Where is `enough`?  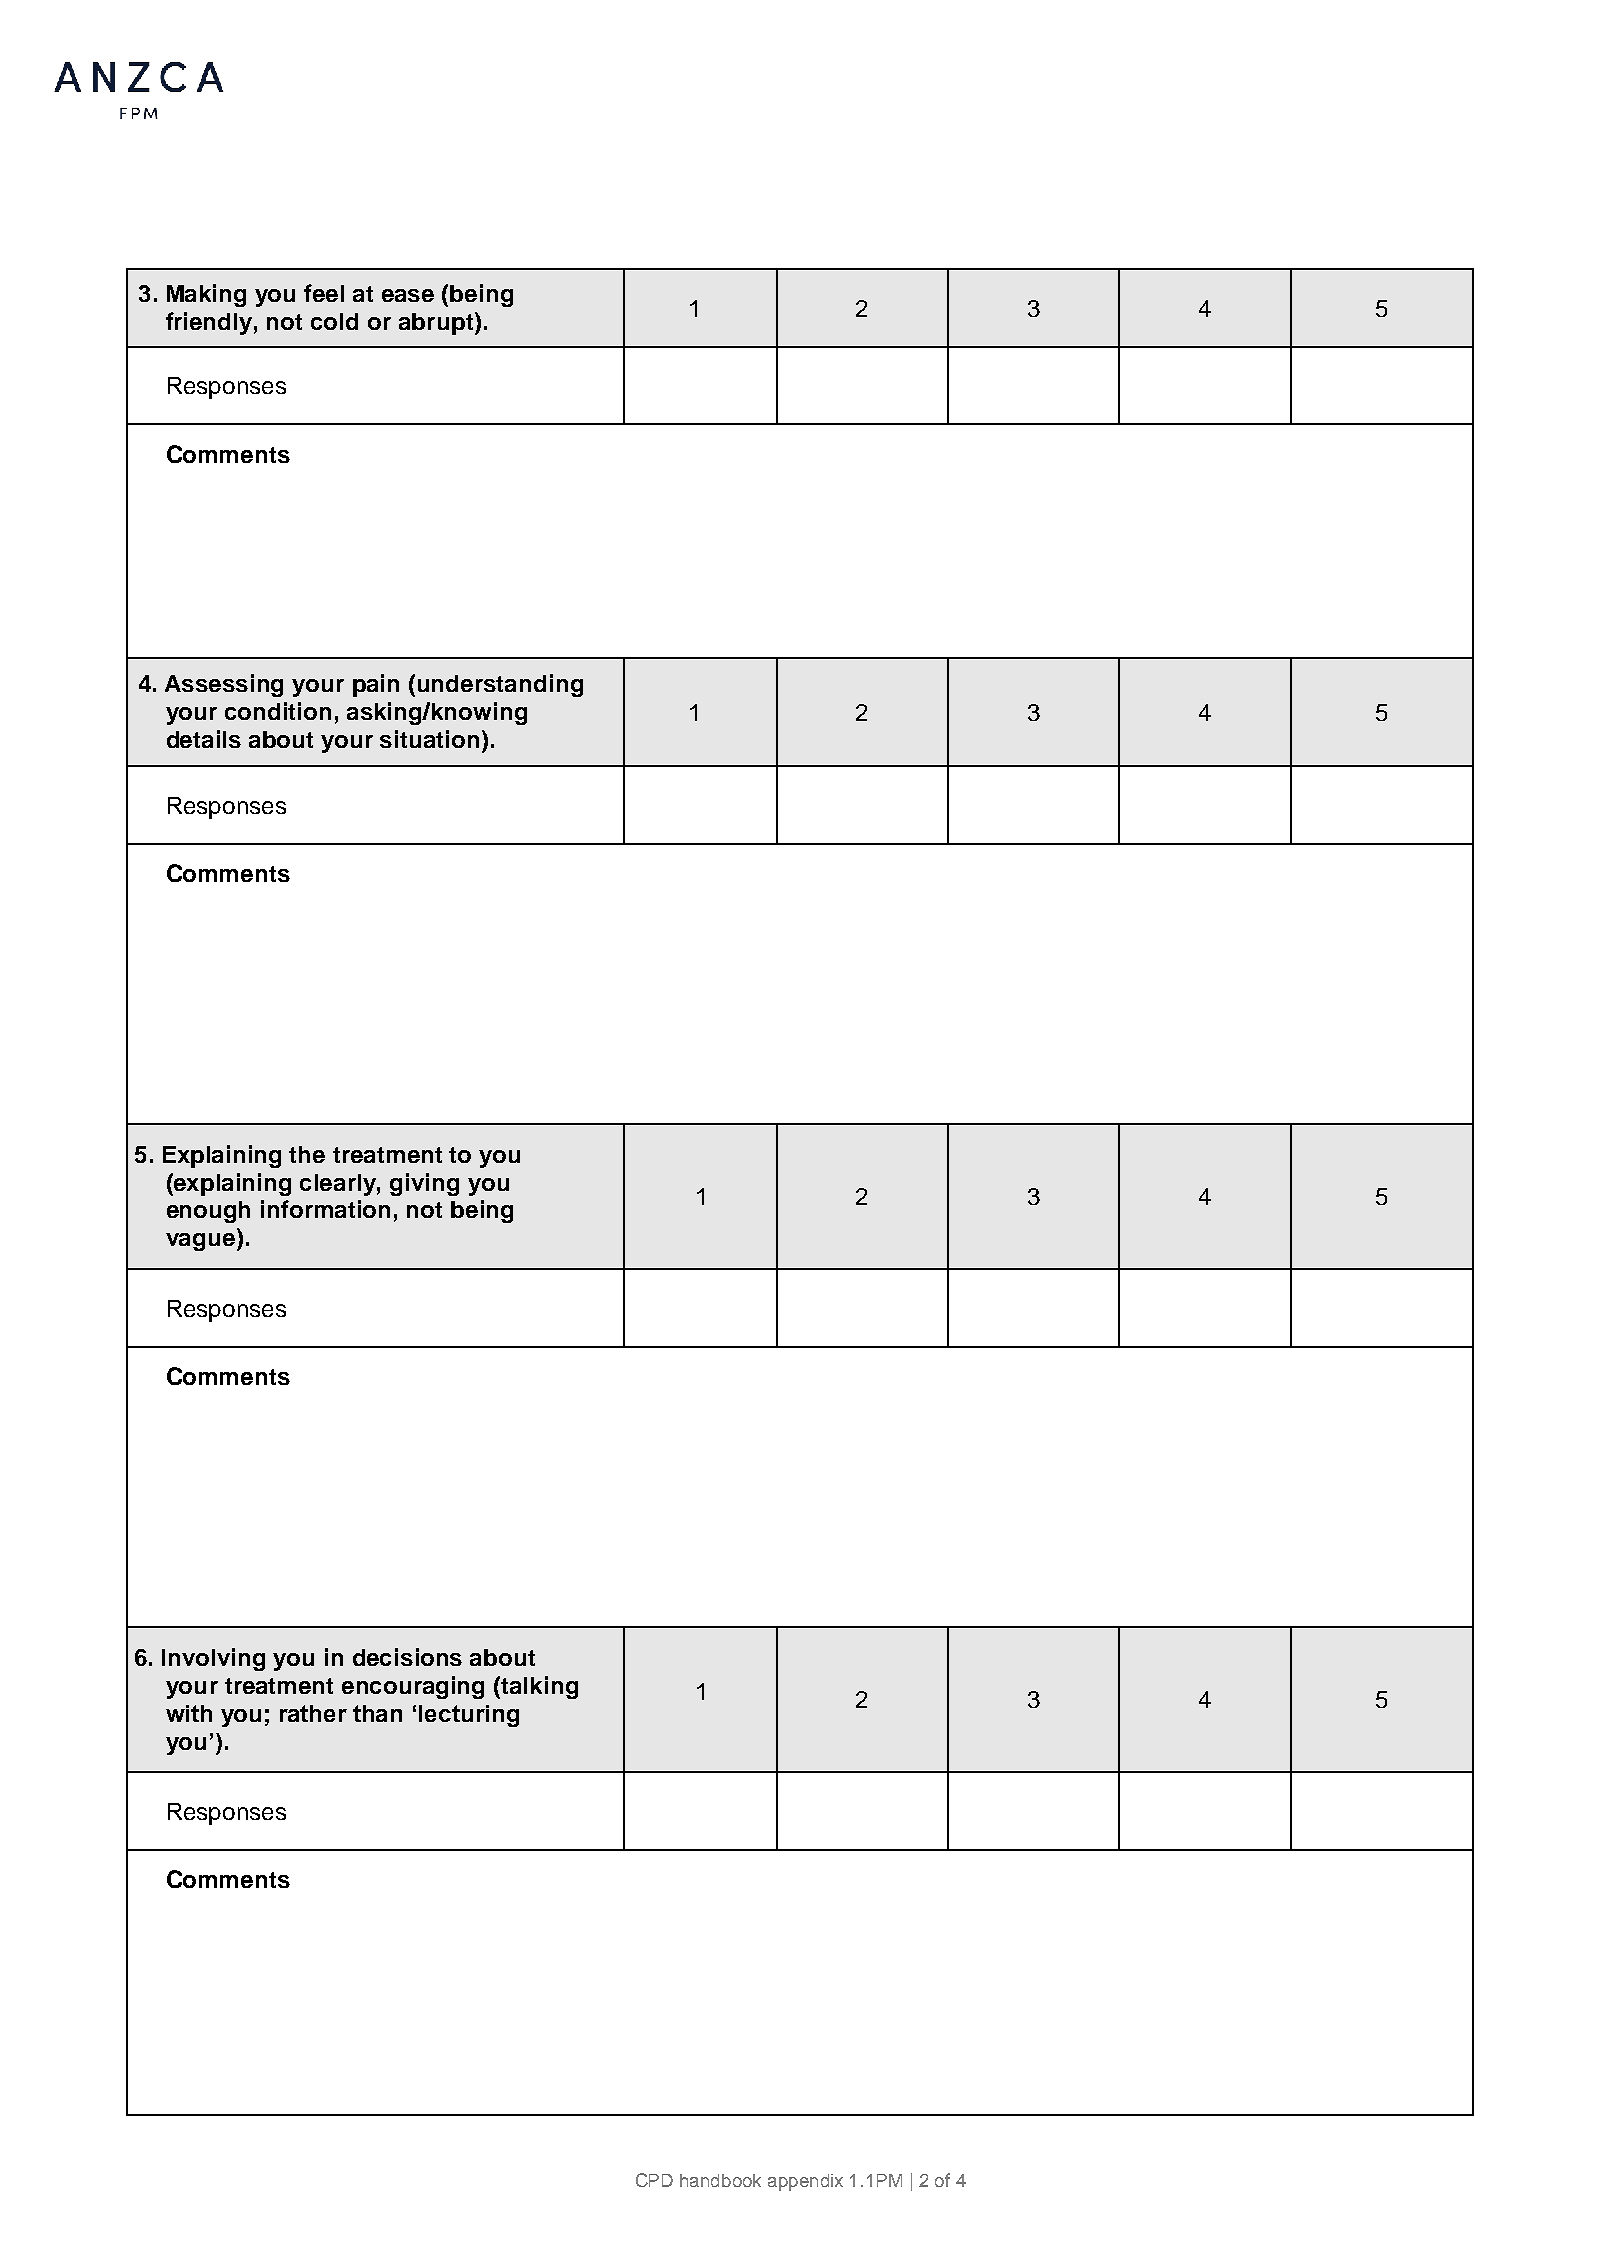 enough is located at coordinates (208, 1212).
